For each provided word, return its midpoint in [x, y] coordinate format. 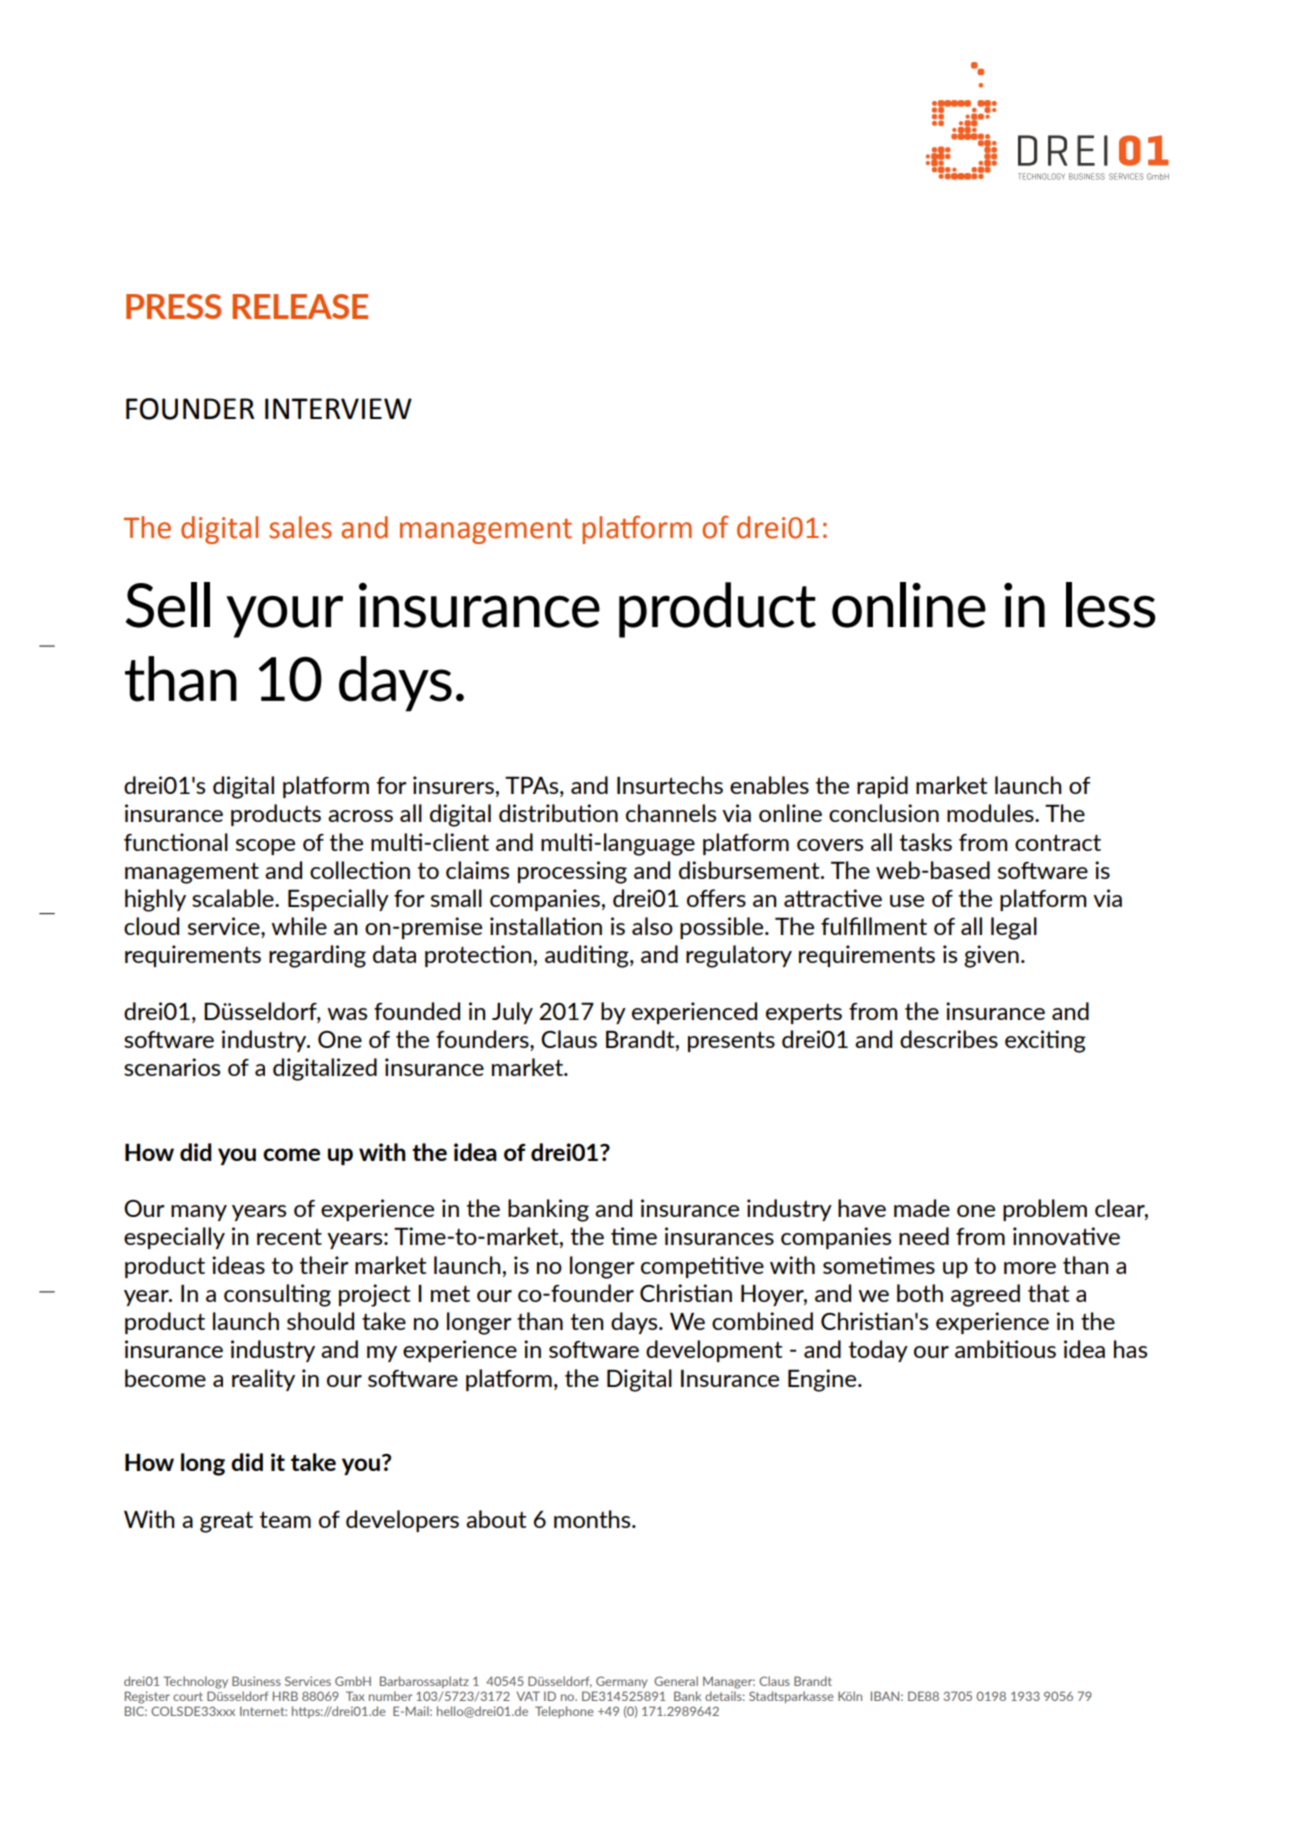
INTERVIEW [338, 408]
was [347, 1014]
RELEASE [300, 306]
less [1111, 605]
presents [731, 1041]
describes [949, 1039]
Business [256, 1681]
